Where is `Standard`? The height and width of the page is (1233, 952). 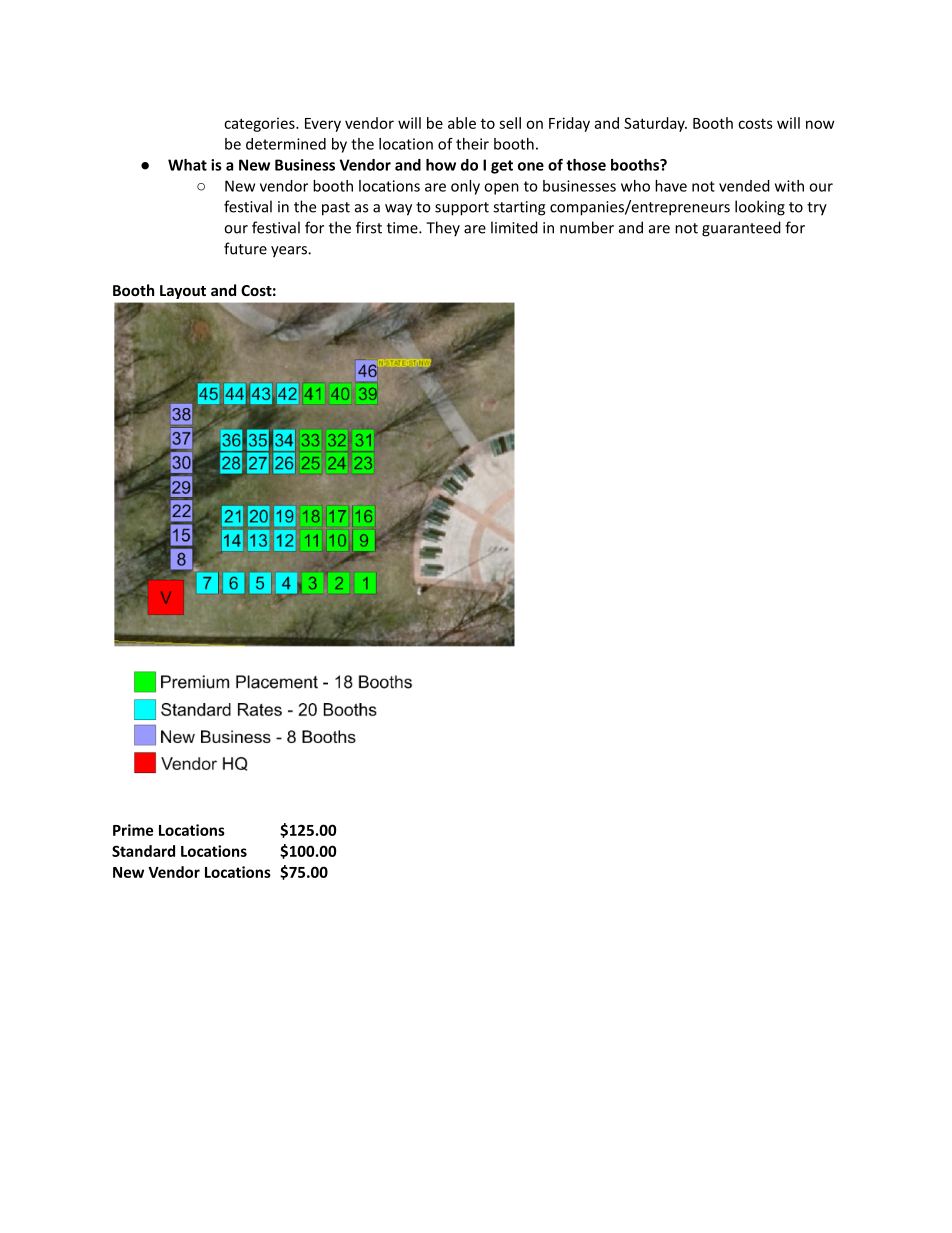 Standard is located at coordinates (143, 851).
